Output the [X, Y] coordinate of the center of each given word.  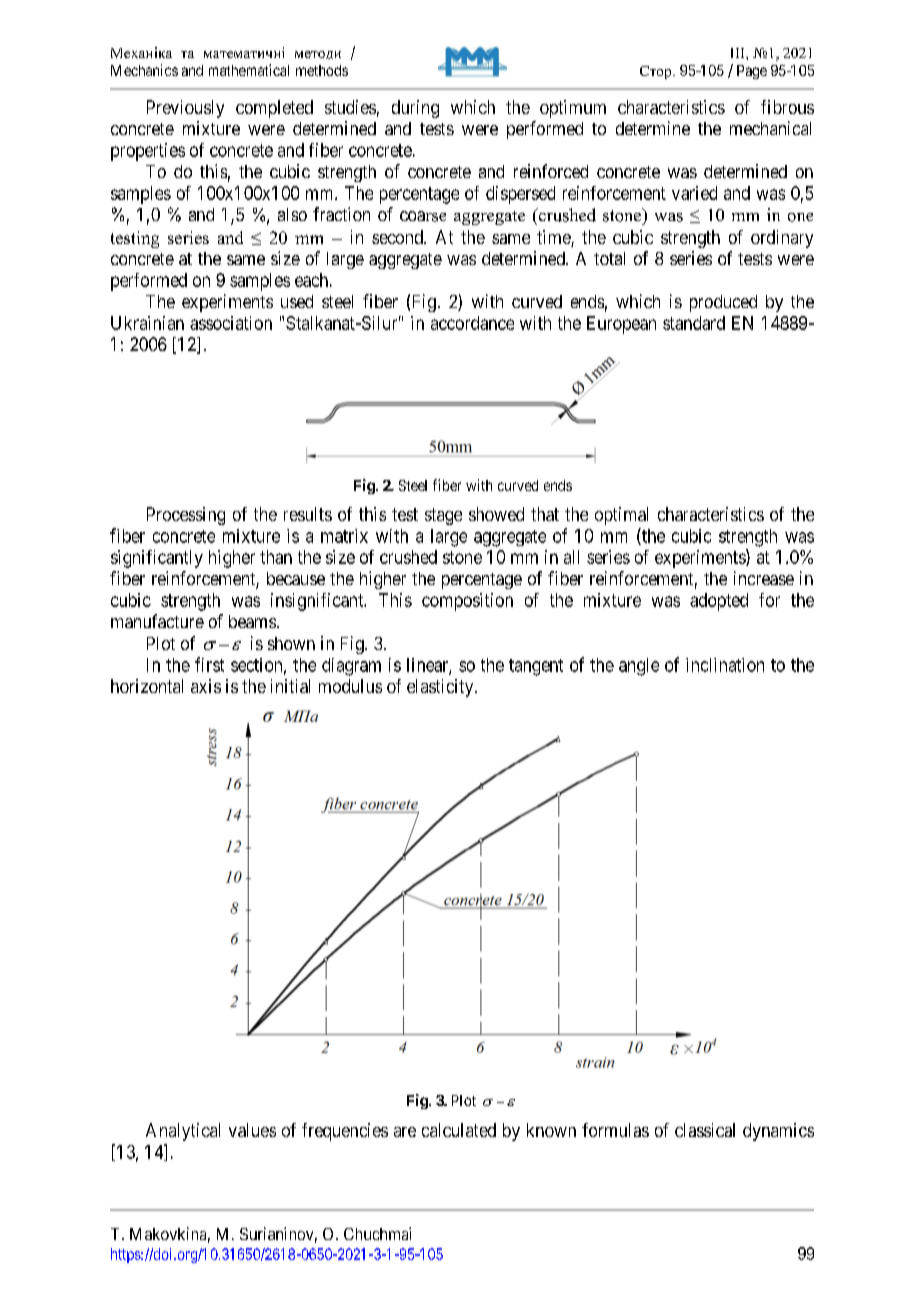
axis [206, 686]
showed [496, 514]
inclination [725, 665]
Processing [186, 516]
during [415, 109]
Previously [185, 109]
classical [705, 1130]
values [252, 1130]
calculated [459, 1130]
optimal [621, 516]
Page [752, 72]
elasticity [441, 688]
